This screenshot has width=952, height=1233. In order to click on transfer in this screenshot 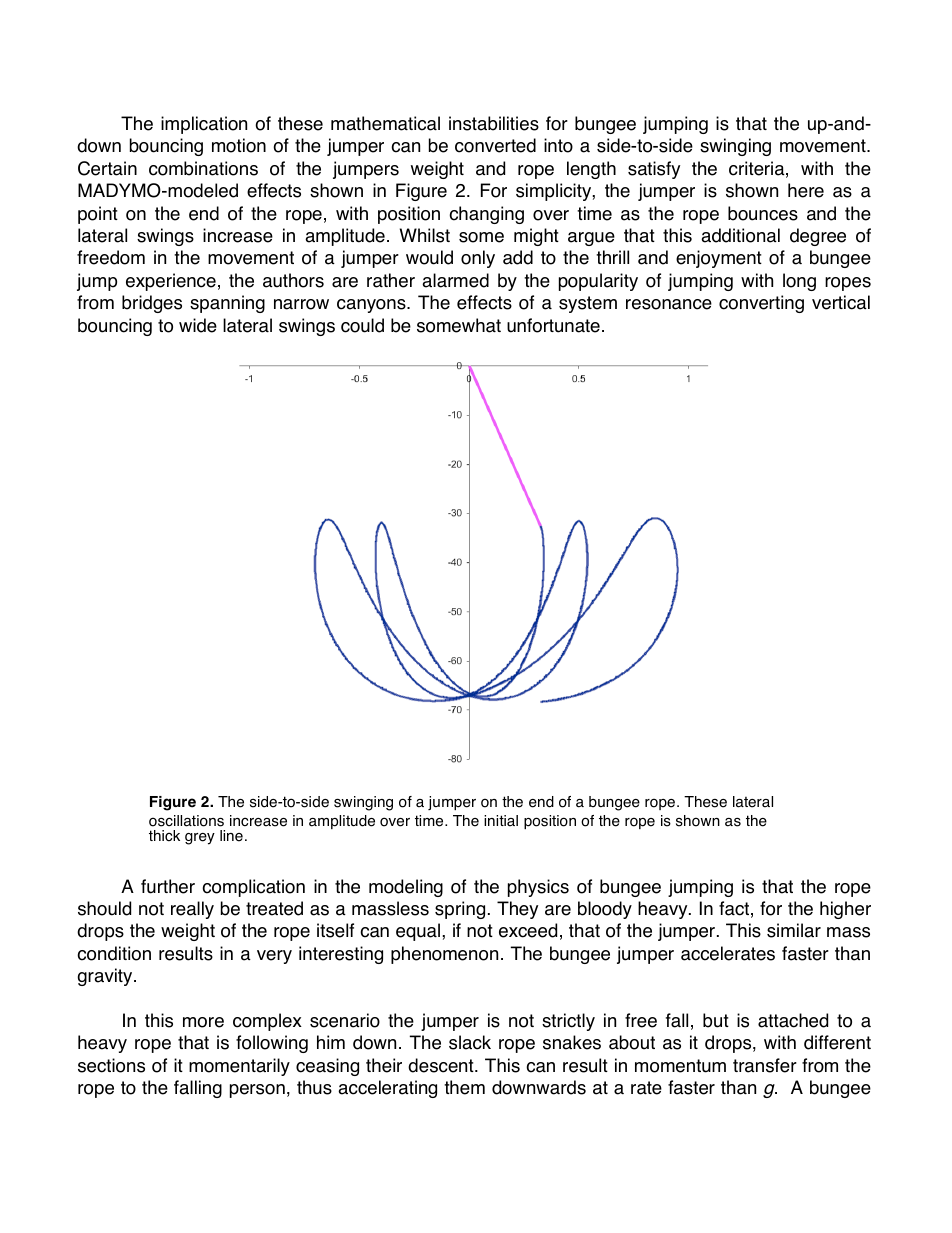, I will do `click(765, 1065)`.
